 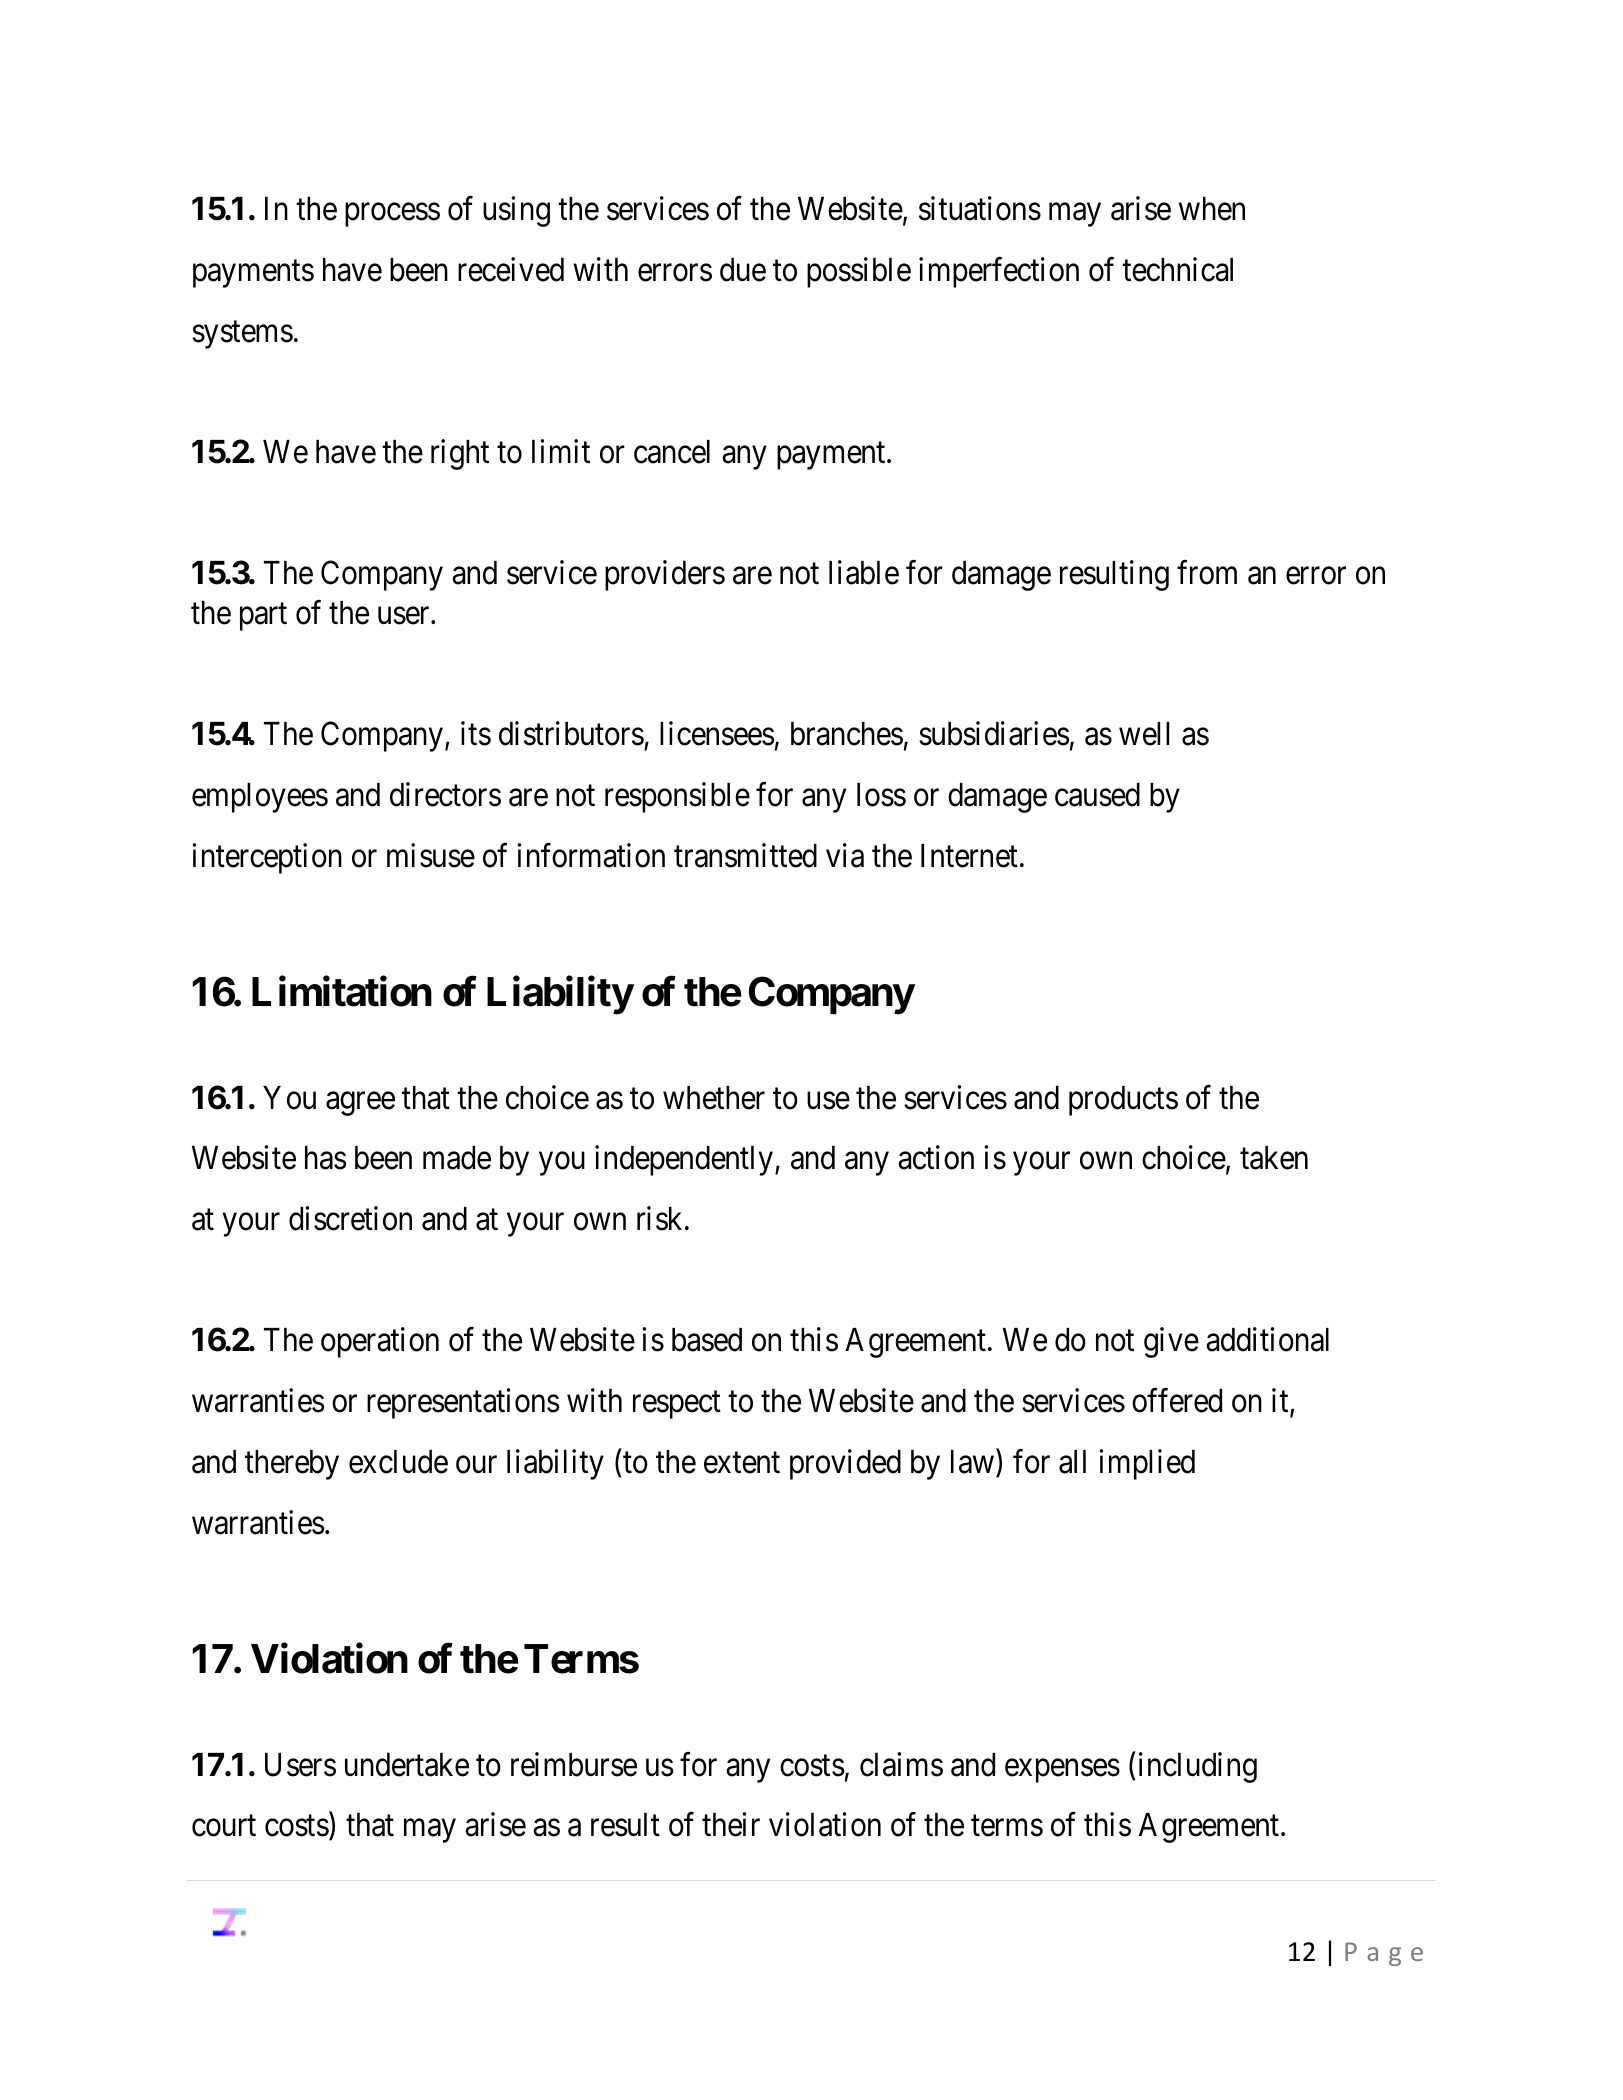 I want to click on taken, so click(x=1274, y=1158).
